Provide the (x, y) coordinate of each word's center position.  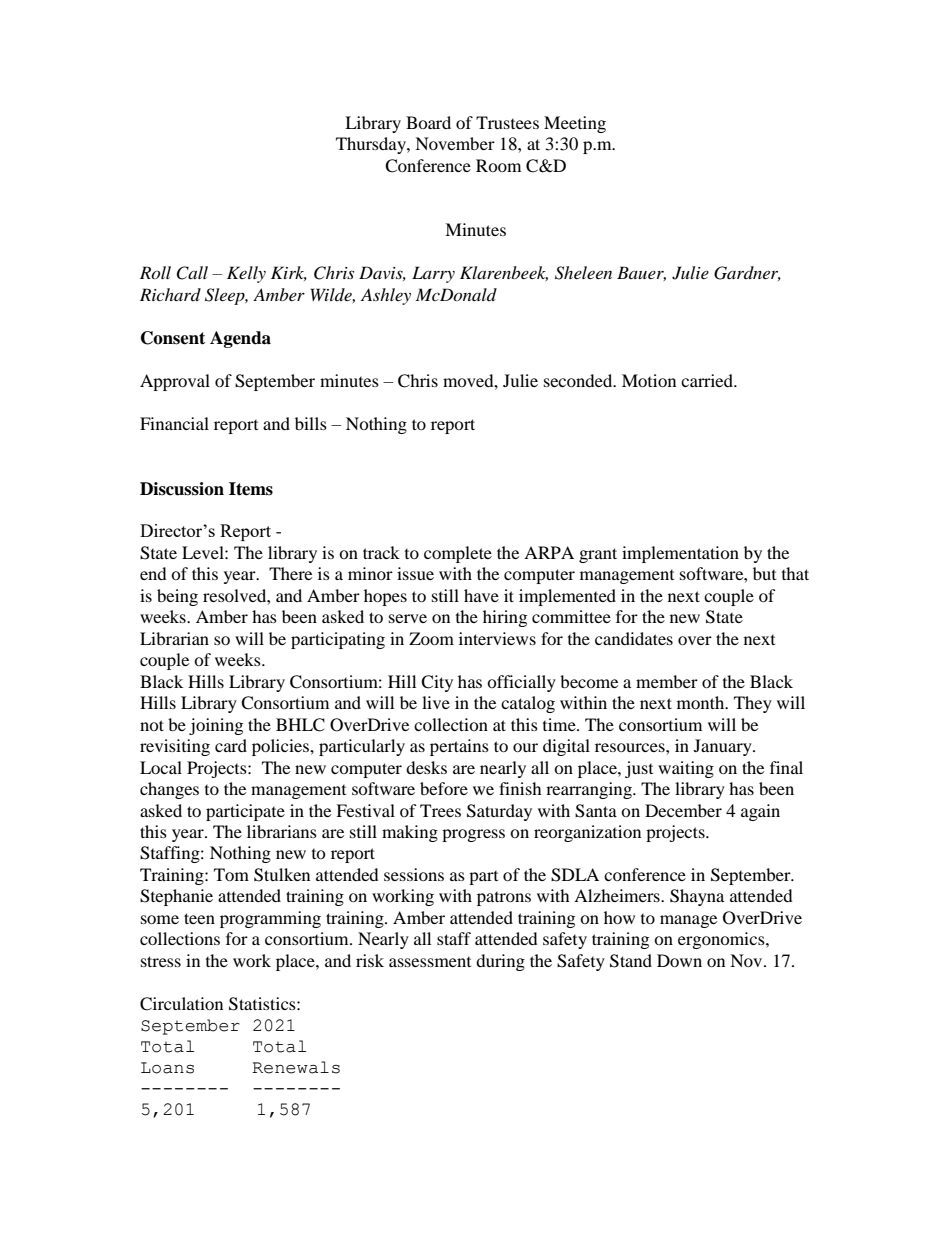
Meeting (575, 124)
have (481, 595)
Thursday (372, 145)
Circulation (181, 1004)
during (500, 962)
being (177, 597)
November (455, 143)
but (764, 573)
